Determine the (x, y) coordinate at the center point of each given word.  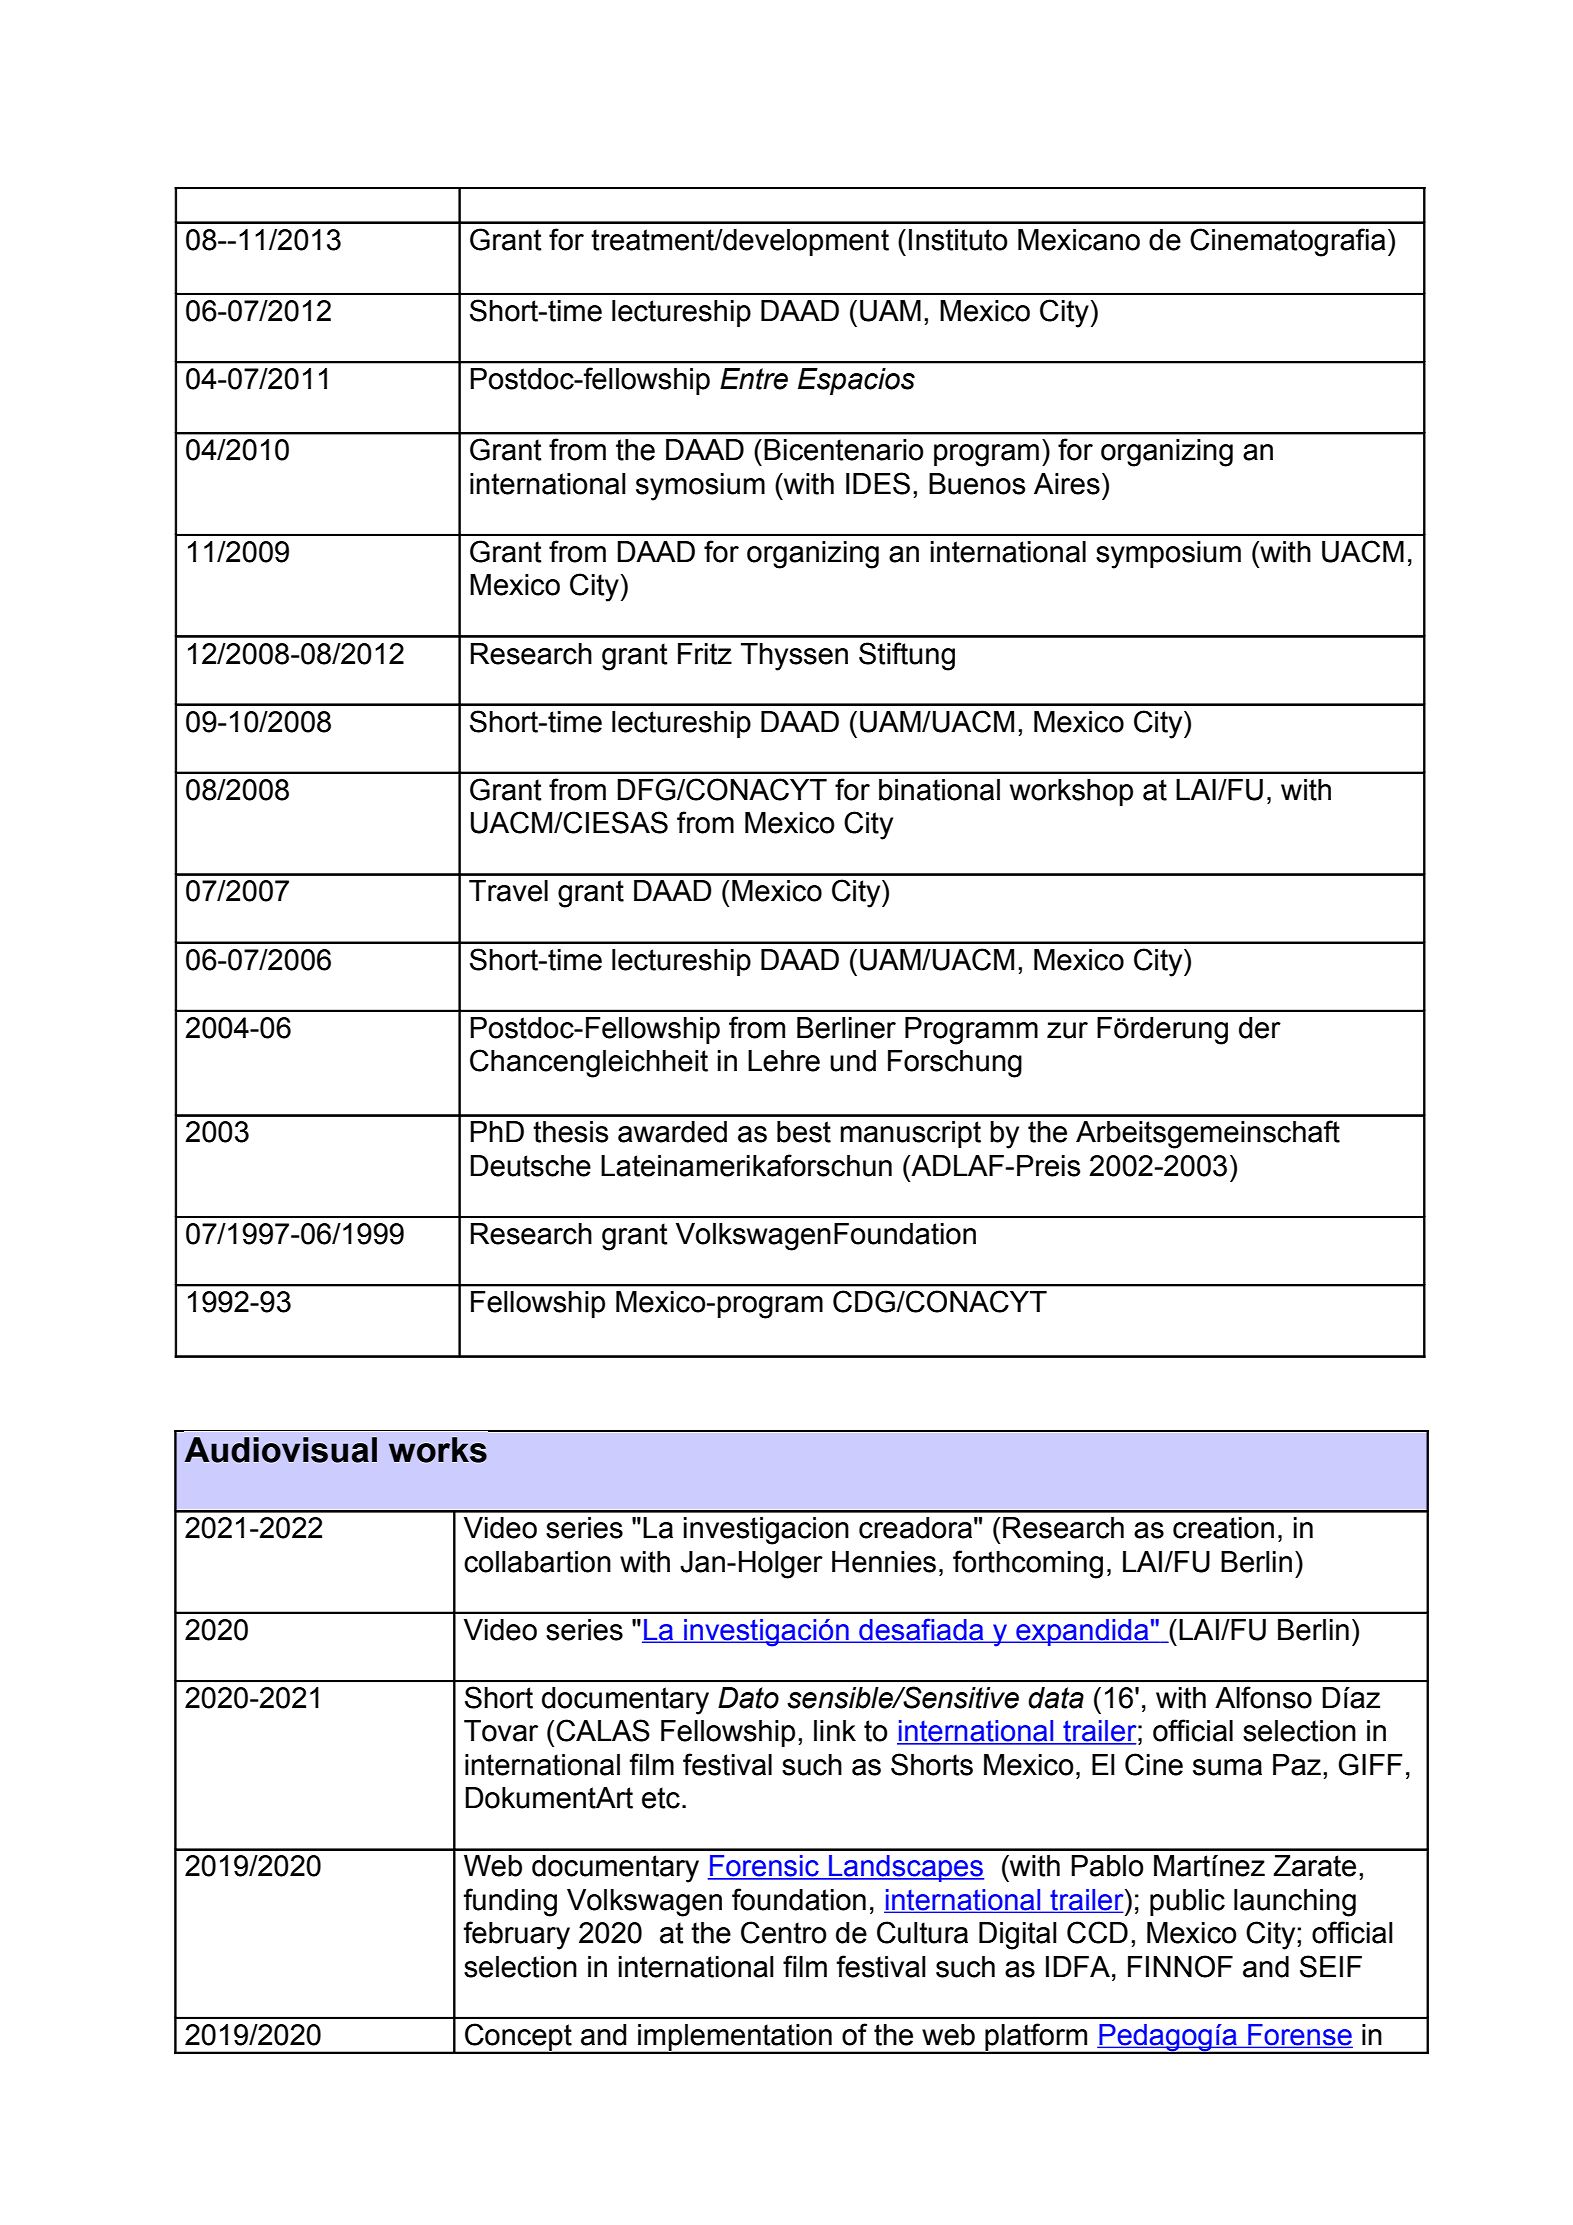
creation (1223, 1528)
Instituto (958, 240)
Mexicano (1079, 240)
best (804, 1132)
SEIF (1331, 1966)
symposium (1168, 555)
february (516, 1935)
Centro (784, 1932)
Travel (508, 891)
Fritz (705, 654)
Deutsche (530, 1166)
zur (1067, 1030)
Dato (748, 1698)
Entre (754, 379)
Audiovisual (280, 1450)
